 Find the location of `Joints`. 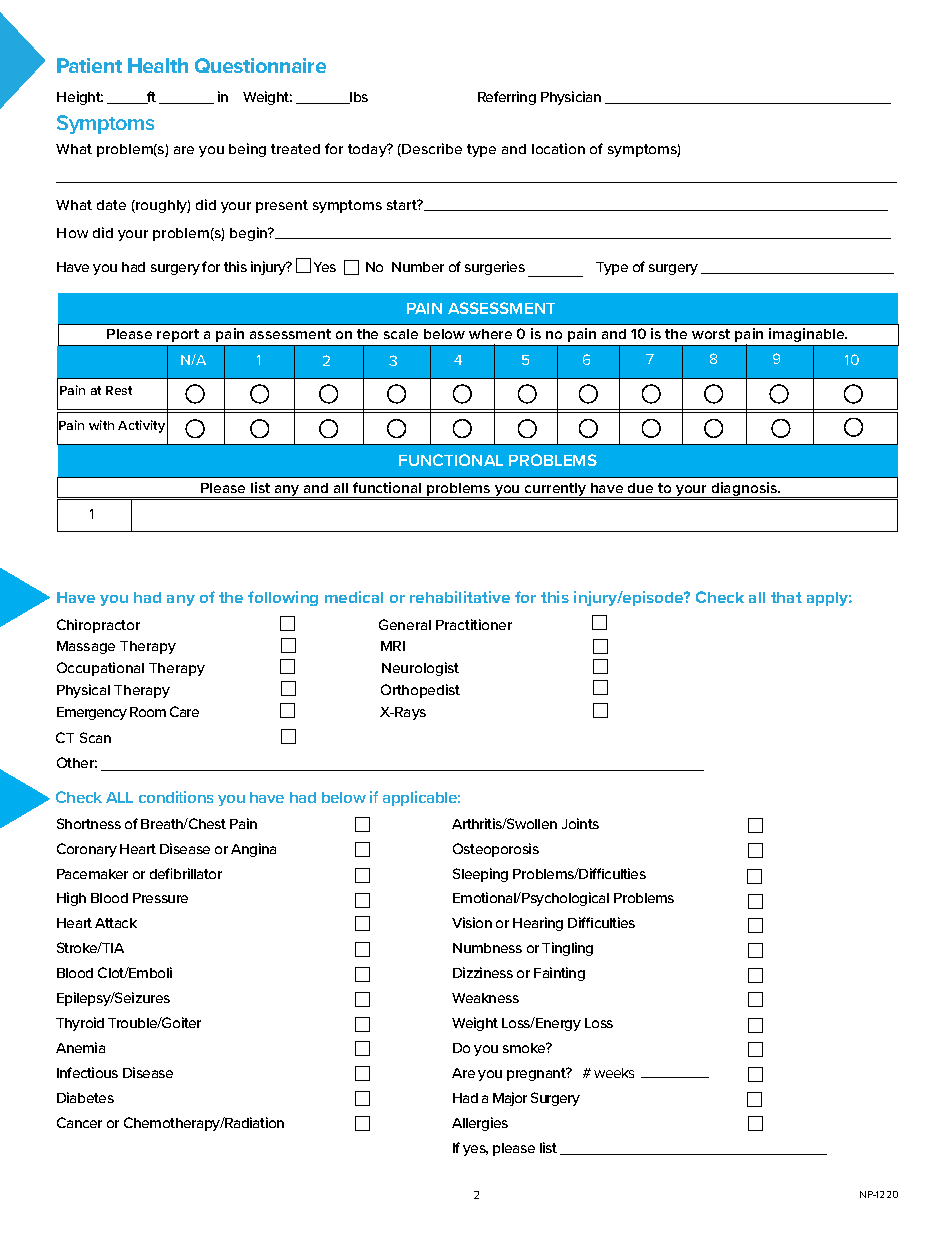

Joints is located at coordinates (580, 823).
